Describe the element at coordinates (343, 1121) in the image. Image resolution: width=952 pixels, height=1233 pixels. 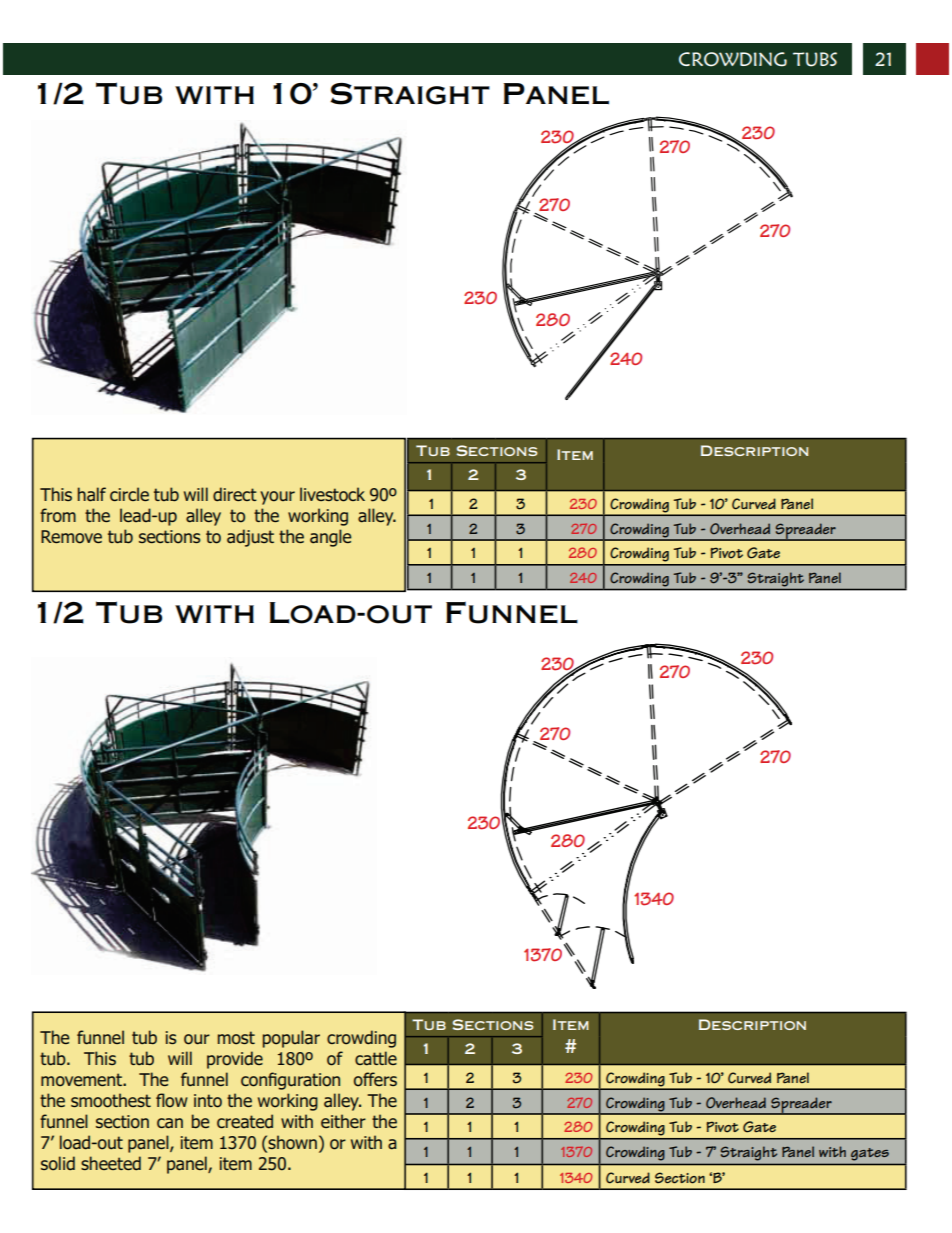
I see `either` at that location.
